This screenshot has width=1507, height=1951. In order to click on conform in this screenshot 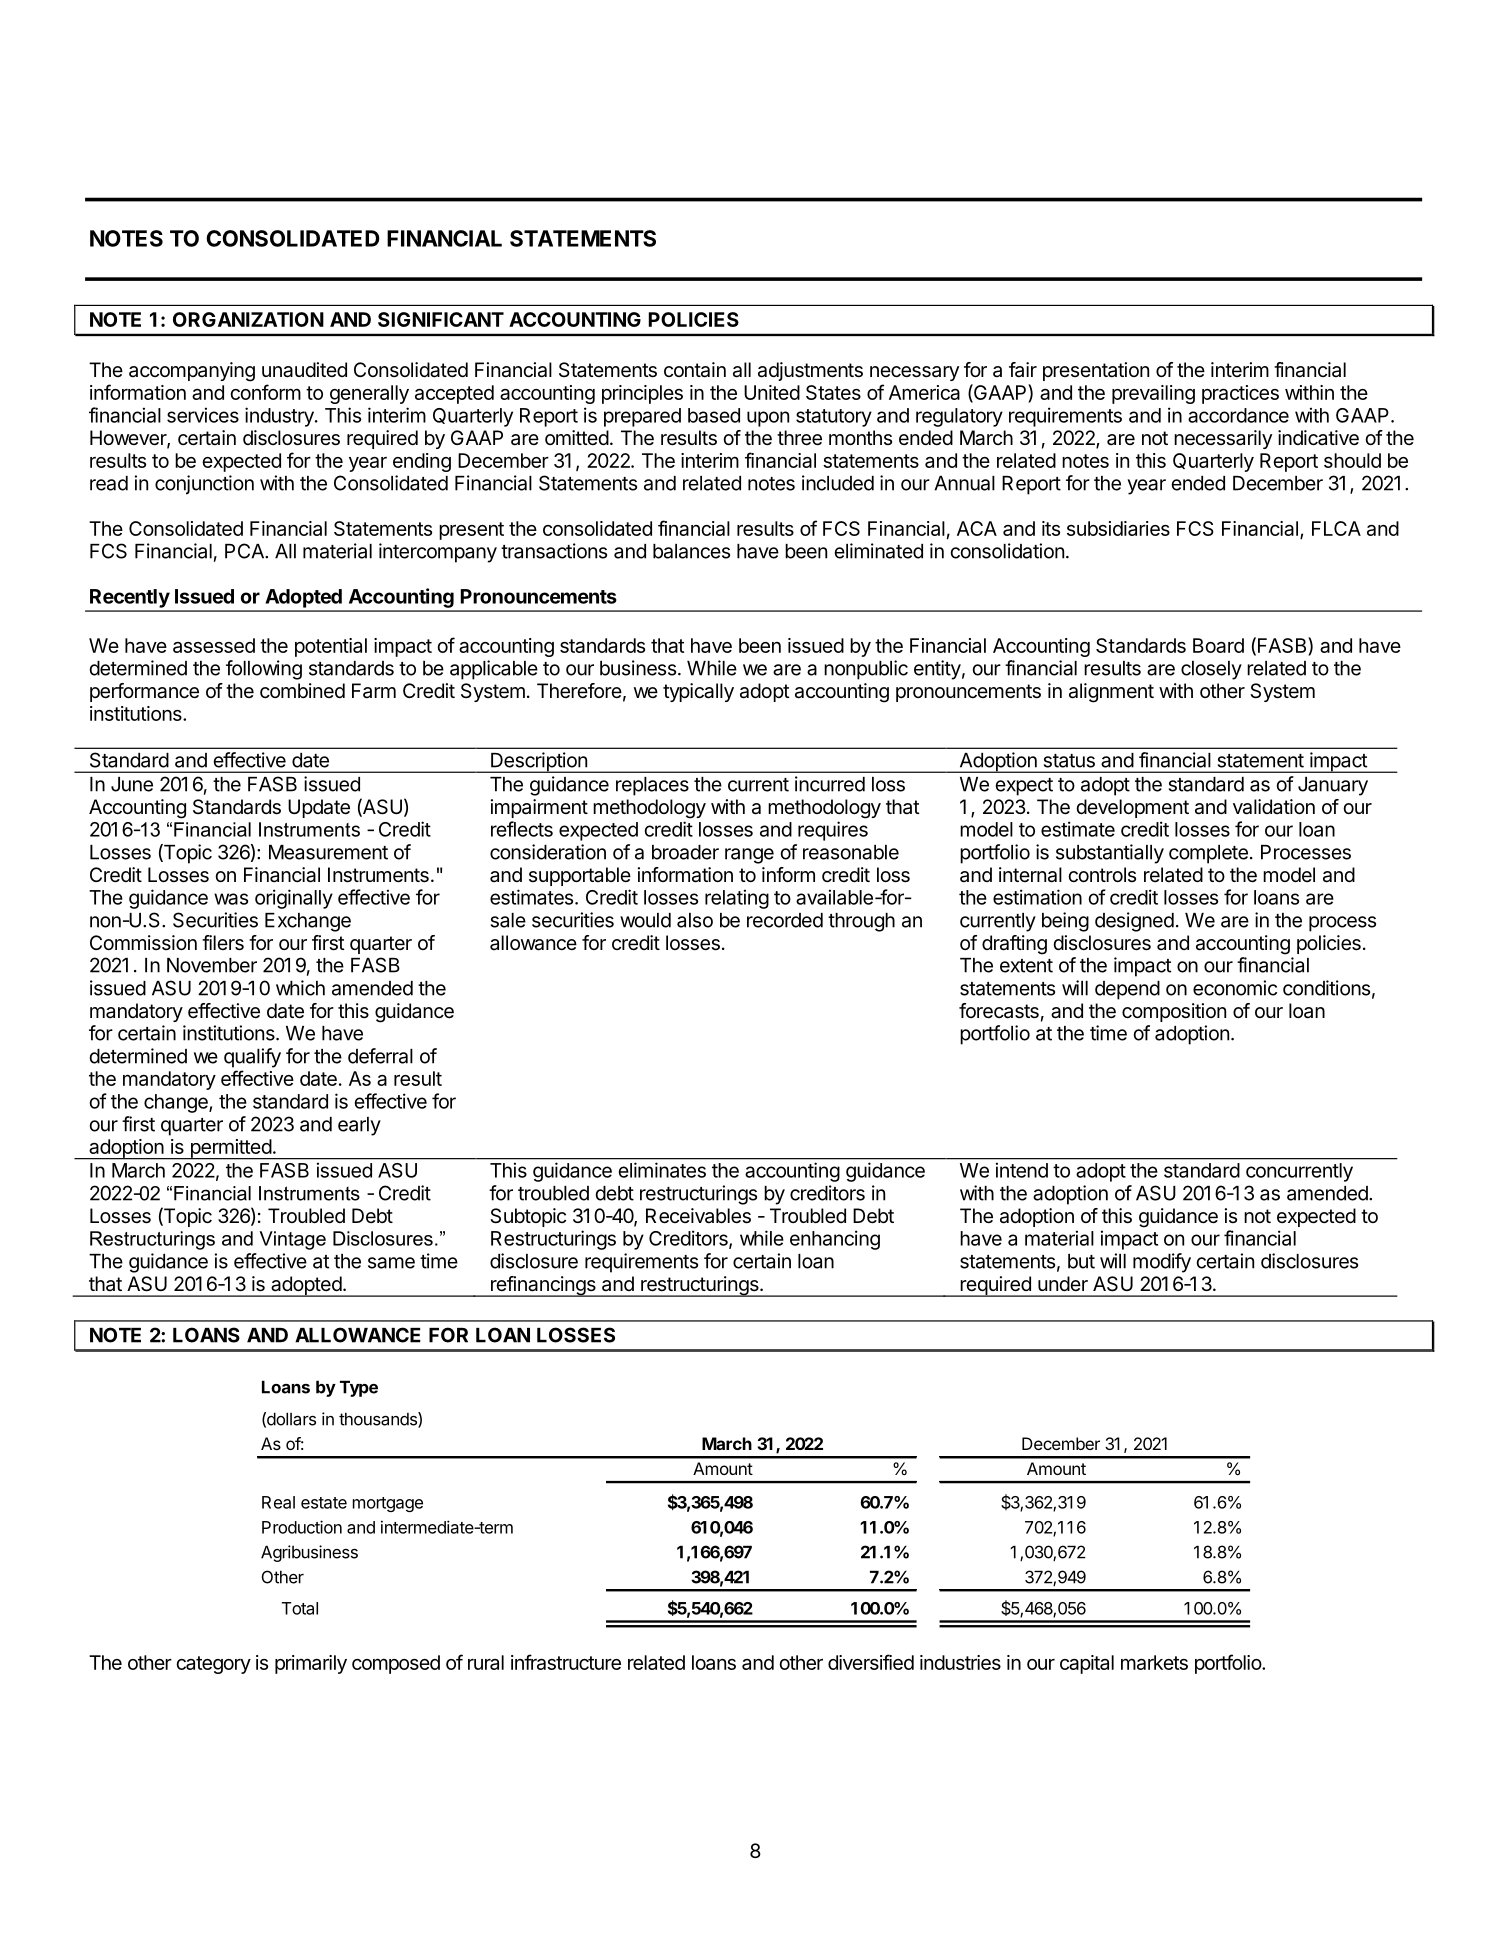, I will do `click(265, 392)`.
